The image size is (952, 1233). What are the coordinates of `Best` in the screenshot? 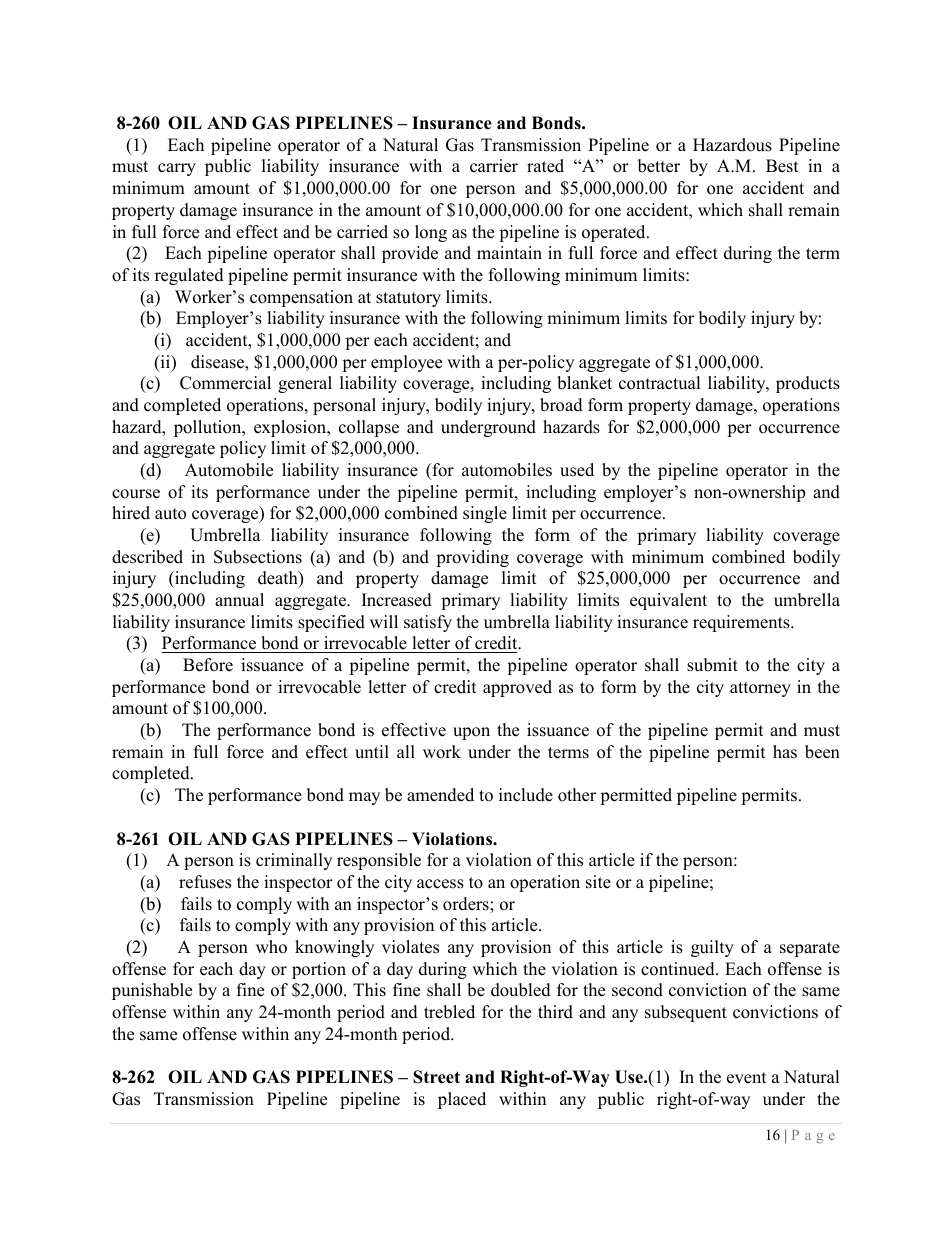 It's located at (782, 166).
